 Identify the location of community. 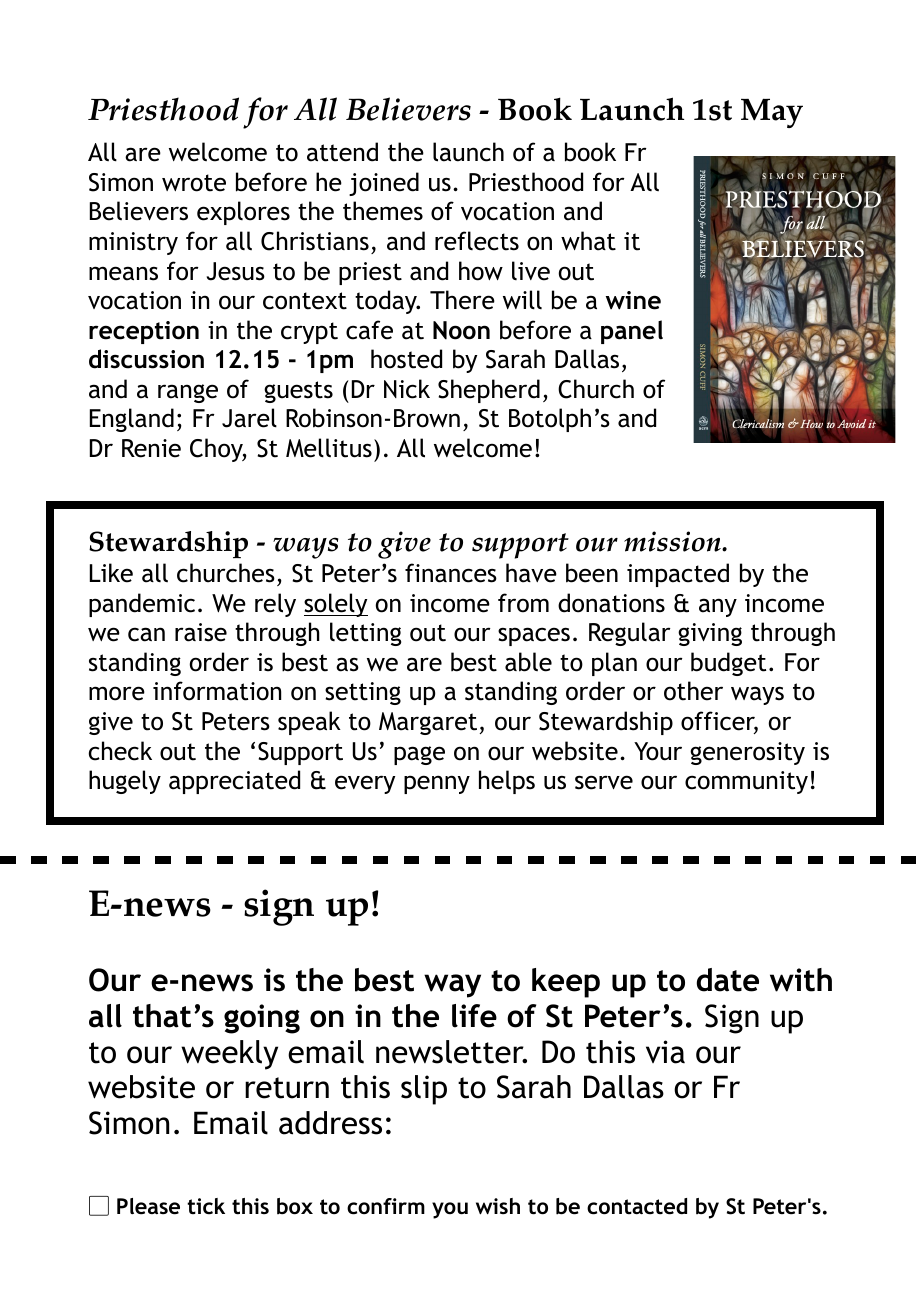
(746, 782).
